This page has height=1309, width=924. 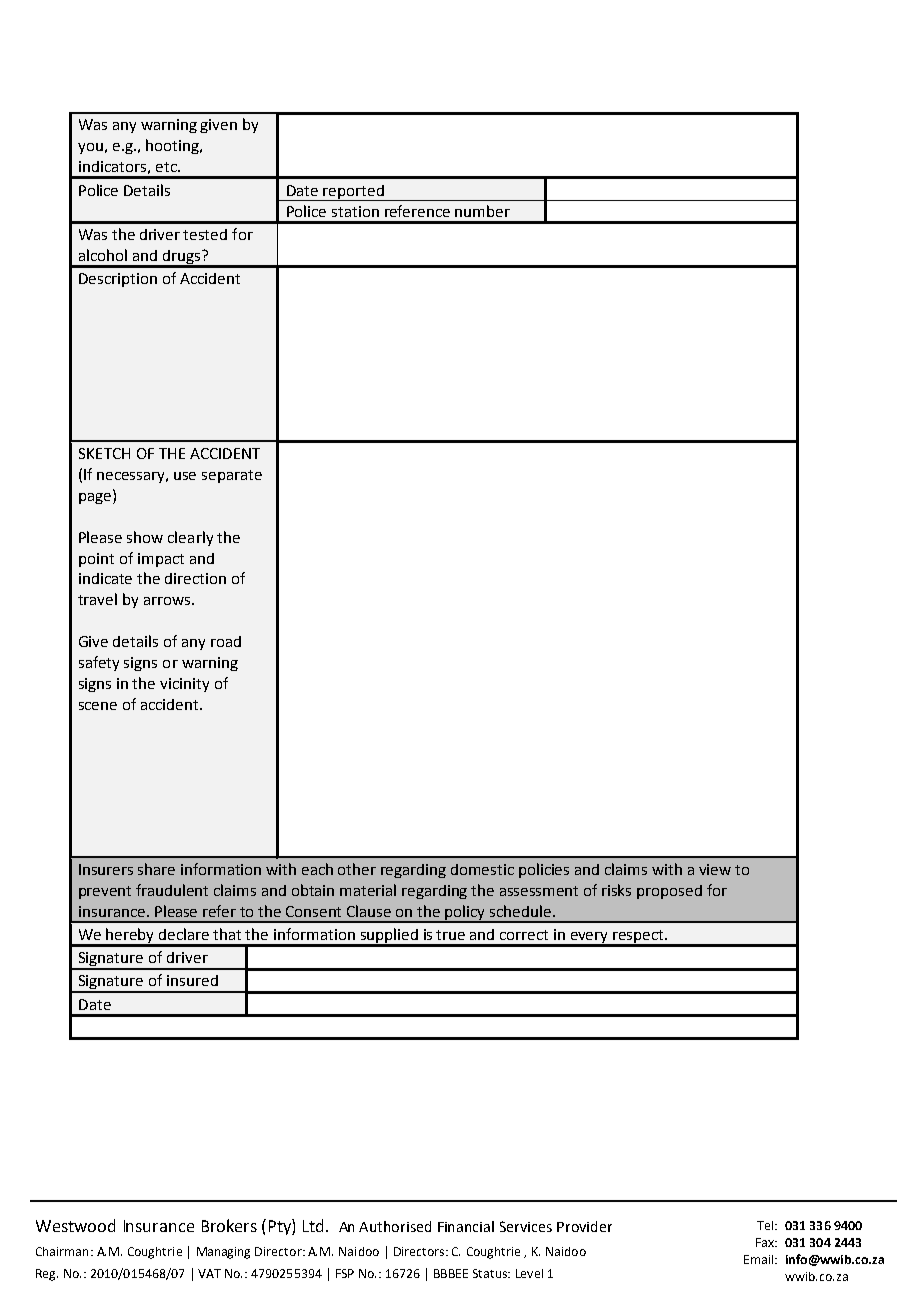 I want to click on page, so click(x=96, y=497).
